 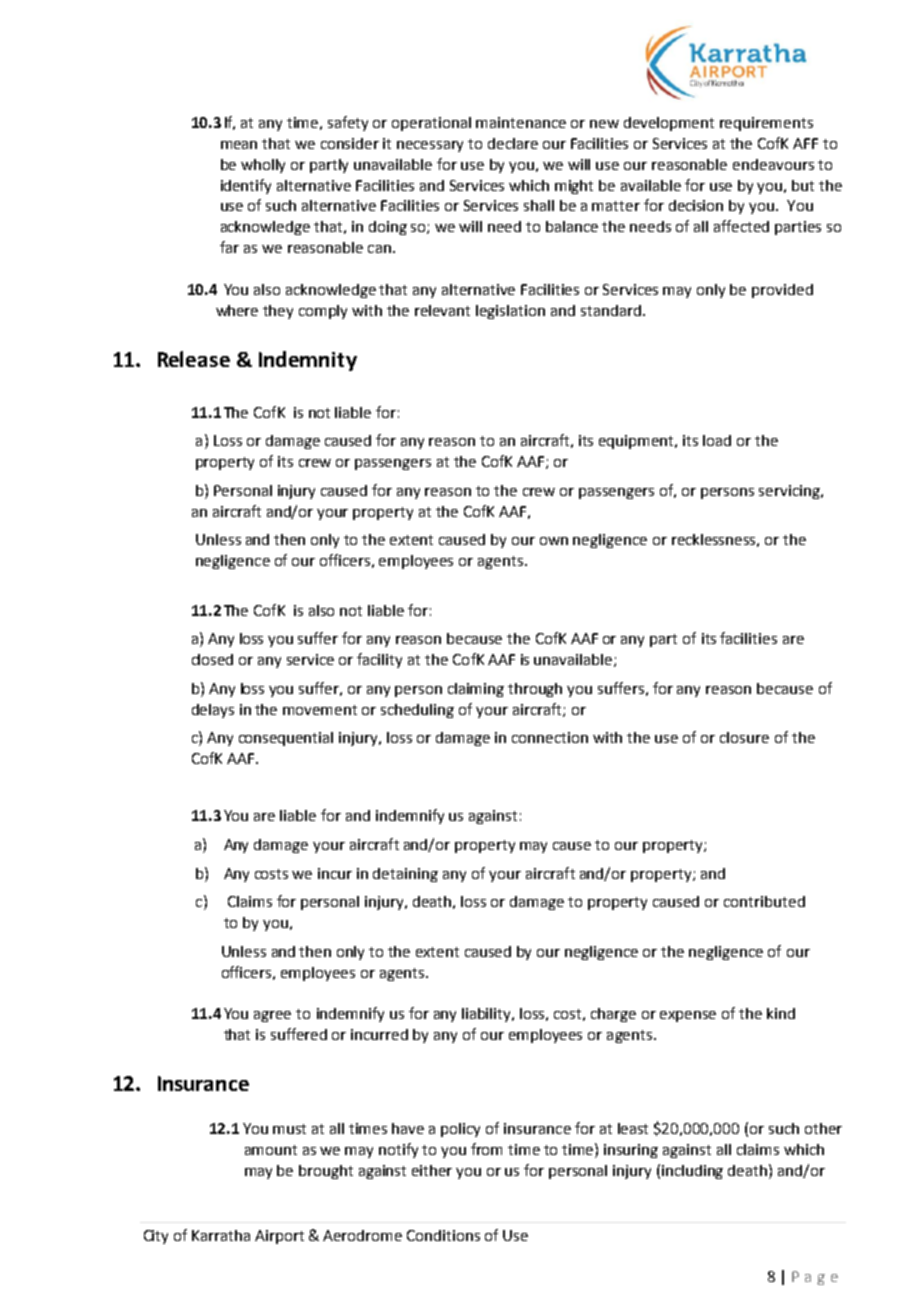 What do you see at coordinates (443, 1235) in the screenshot?
I see `Conditions` at bounding box center [443, 1235].
